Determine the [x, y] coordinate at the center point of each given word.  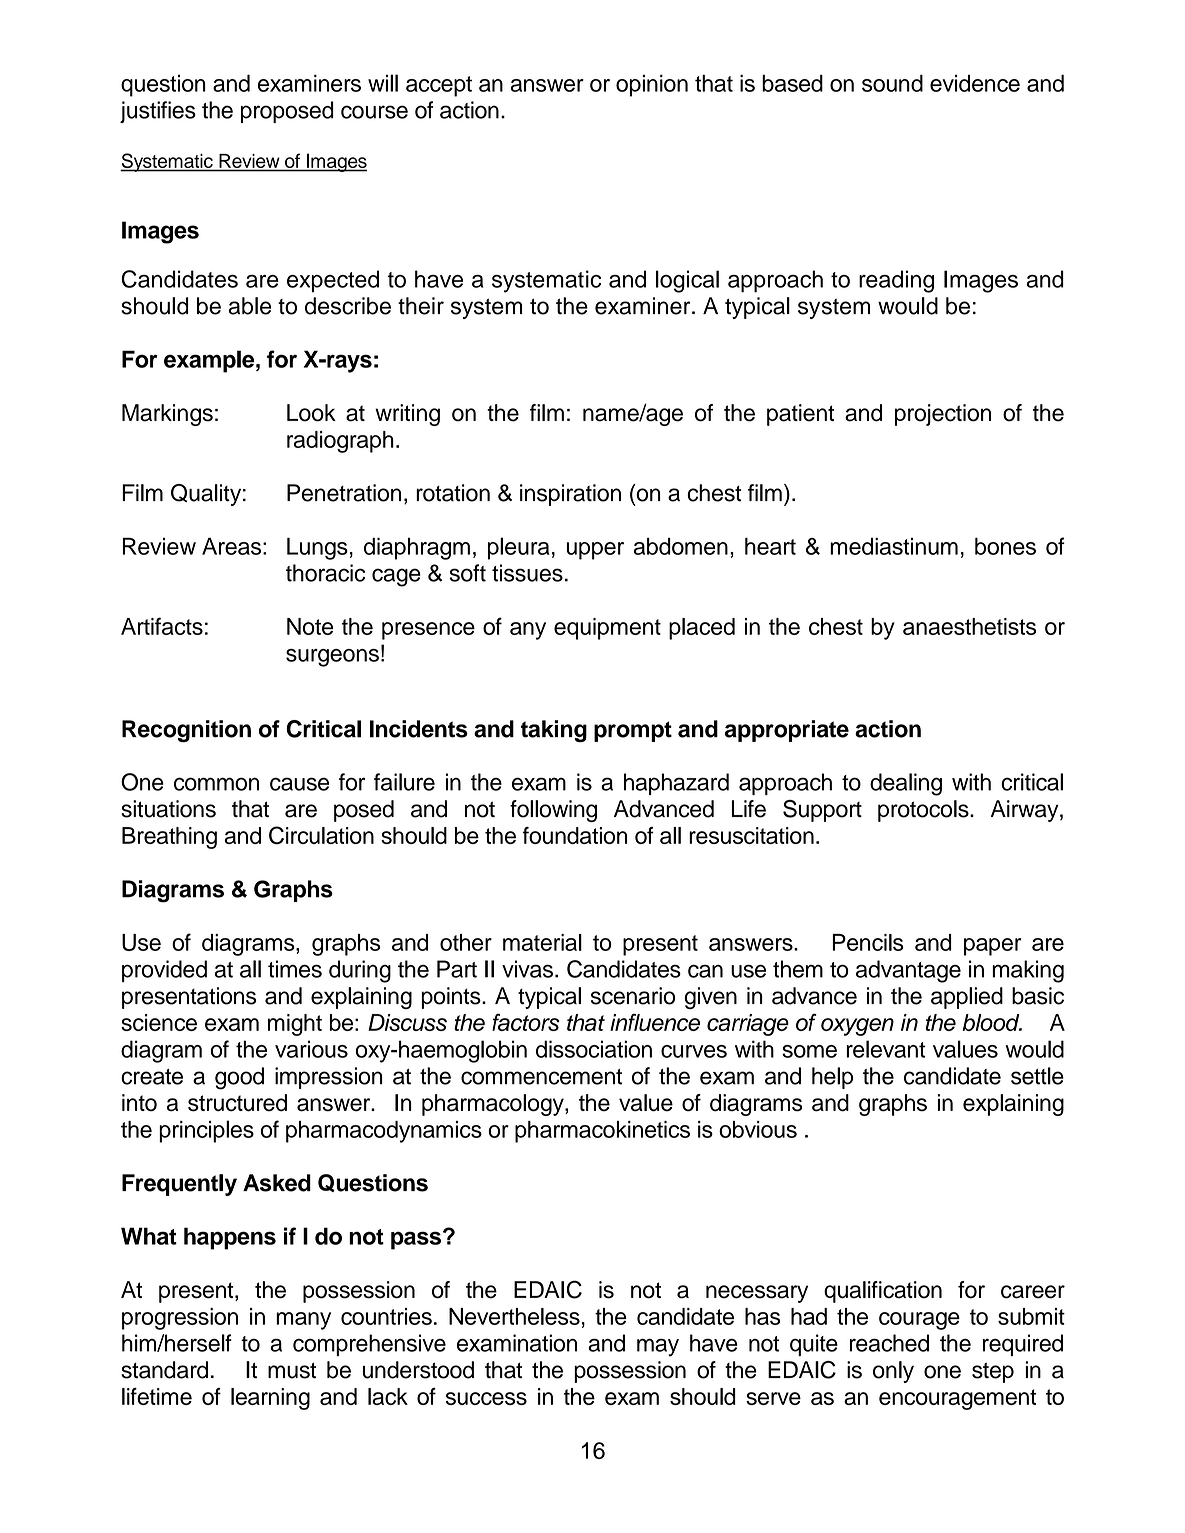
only [893, 1372]
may [658, 1347]
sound [892, 83]
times [295, 969]
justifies [158, 112]
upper [595, 551]
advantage [908, 971]
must [292, 1370]
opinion [652, 85]
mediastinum [894, 546]
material [542, 942]
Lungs [317, 548]
